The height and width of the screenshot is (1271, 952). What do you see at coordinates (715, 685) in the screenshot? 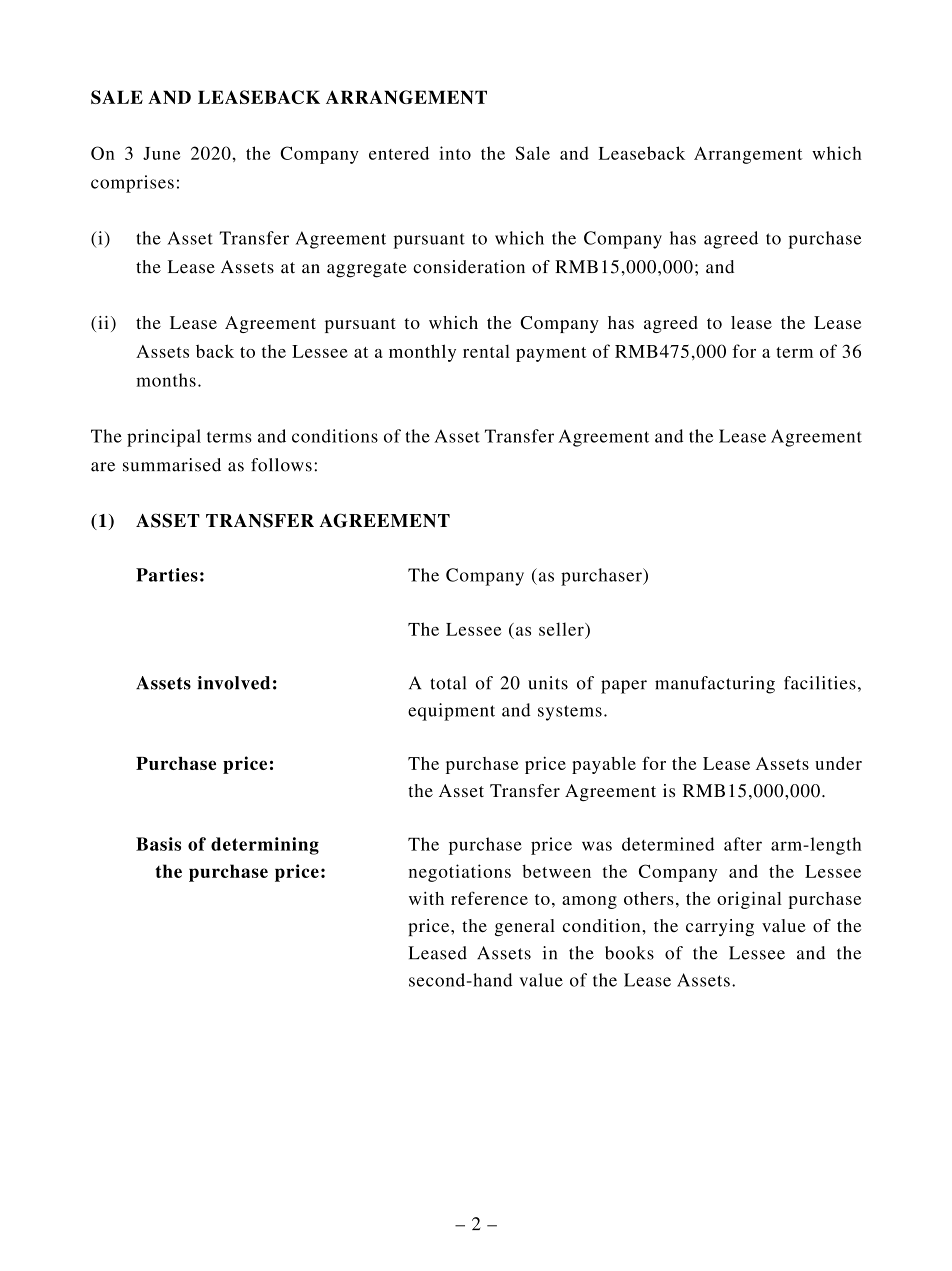
I see `manufacturing` at bounding box center [715, 685].
